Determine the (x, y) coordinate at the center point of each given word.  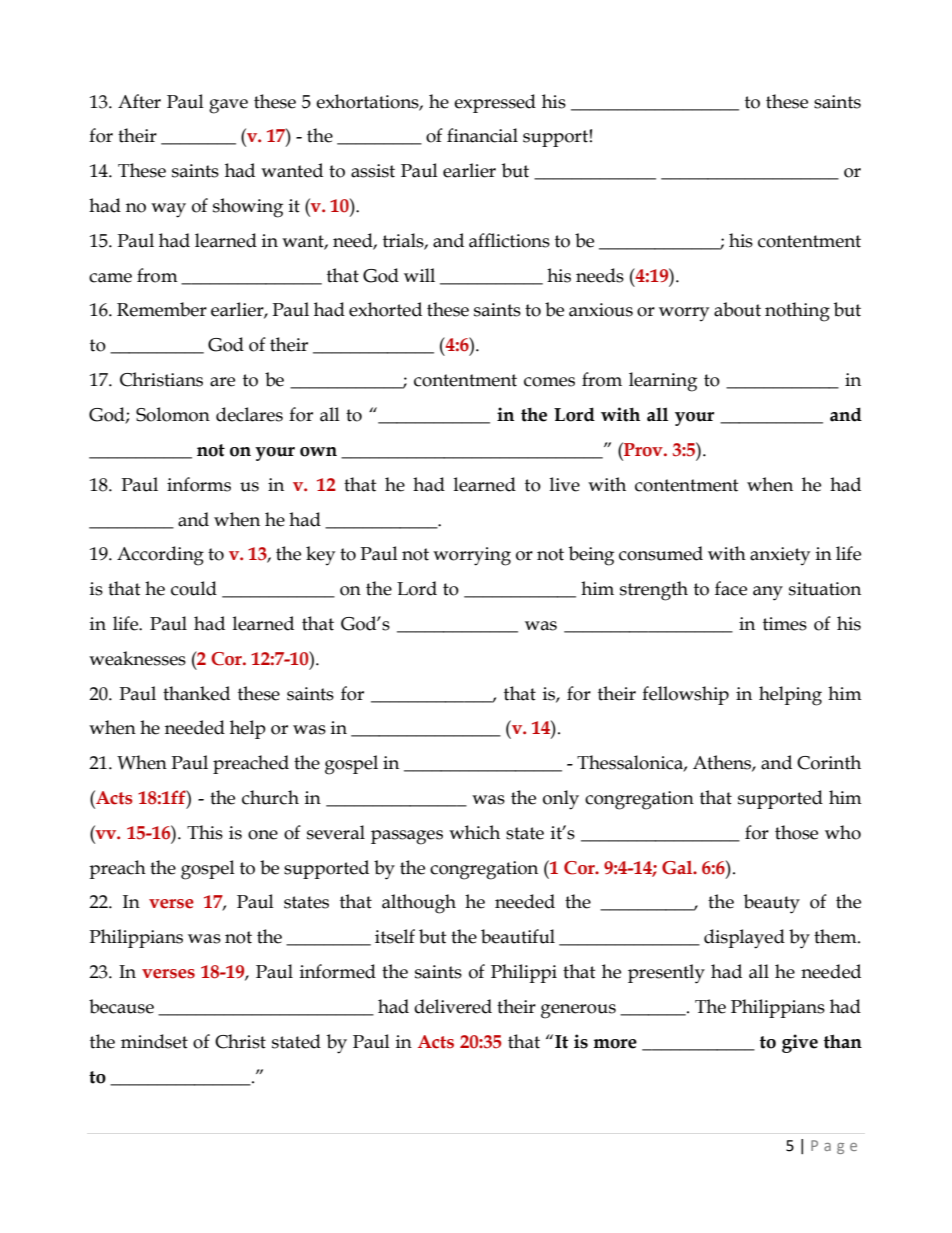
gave (228, 106)
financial (482, 135)
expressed (495, 103)
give (800, 1043)
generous (578, 1011)
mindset (154, 1041)
